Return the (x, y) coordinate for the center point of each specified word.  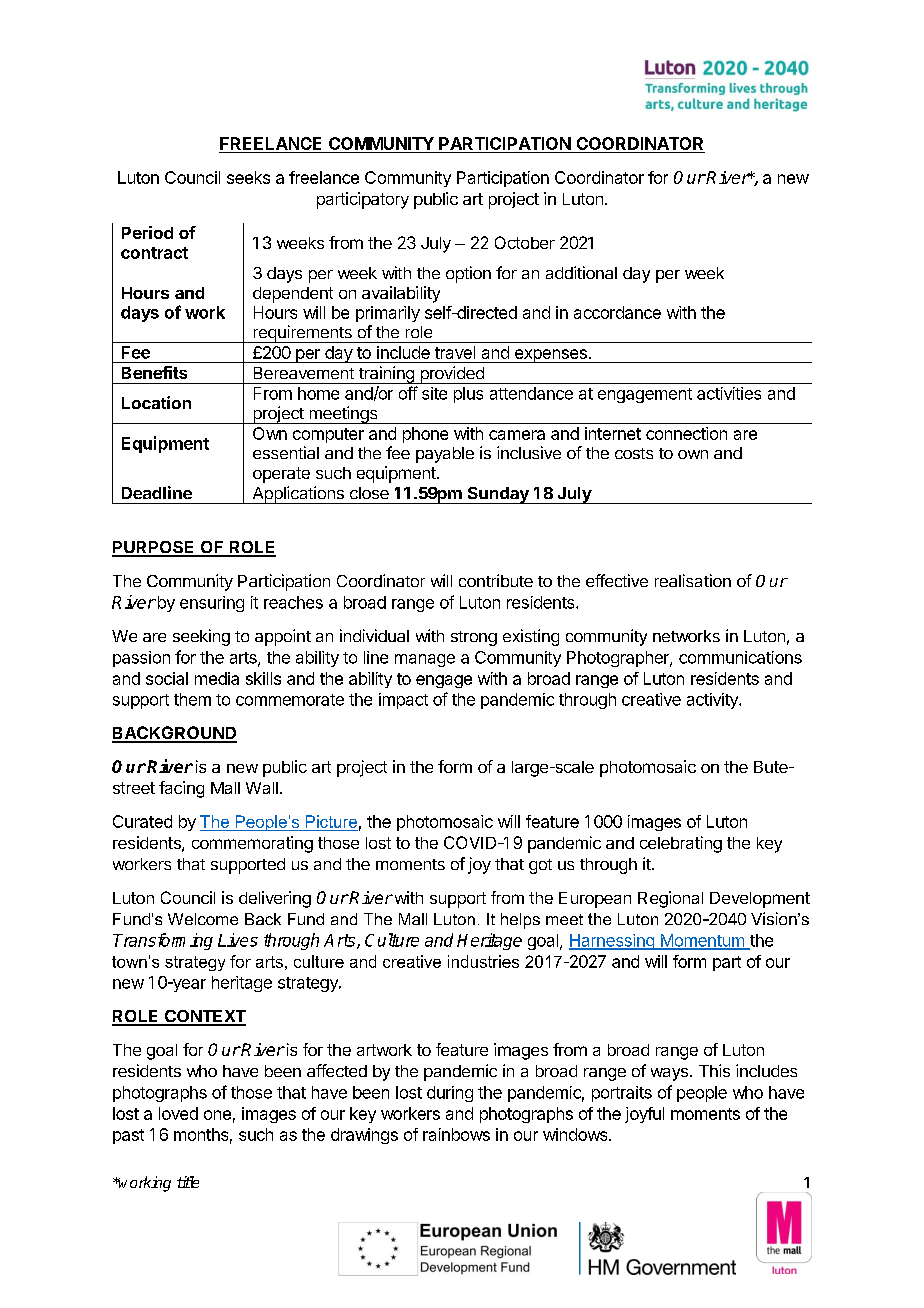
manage (425, 660)
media (217, 678)
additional (581, 272)
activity (713, 701)
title (188, 1182)
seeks (248, 177)
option (468, 274)
